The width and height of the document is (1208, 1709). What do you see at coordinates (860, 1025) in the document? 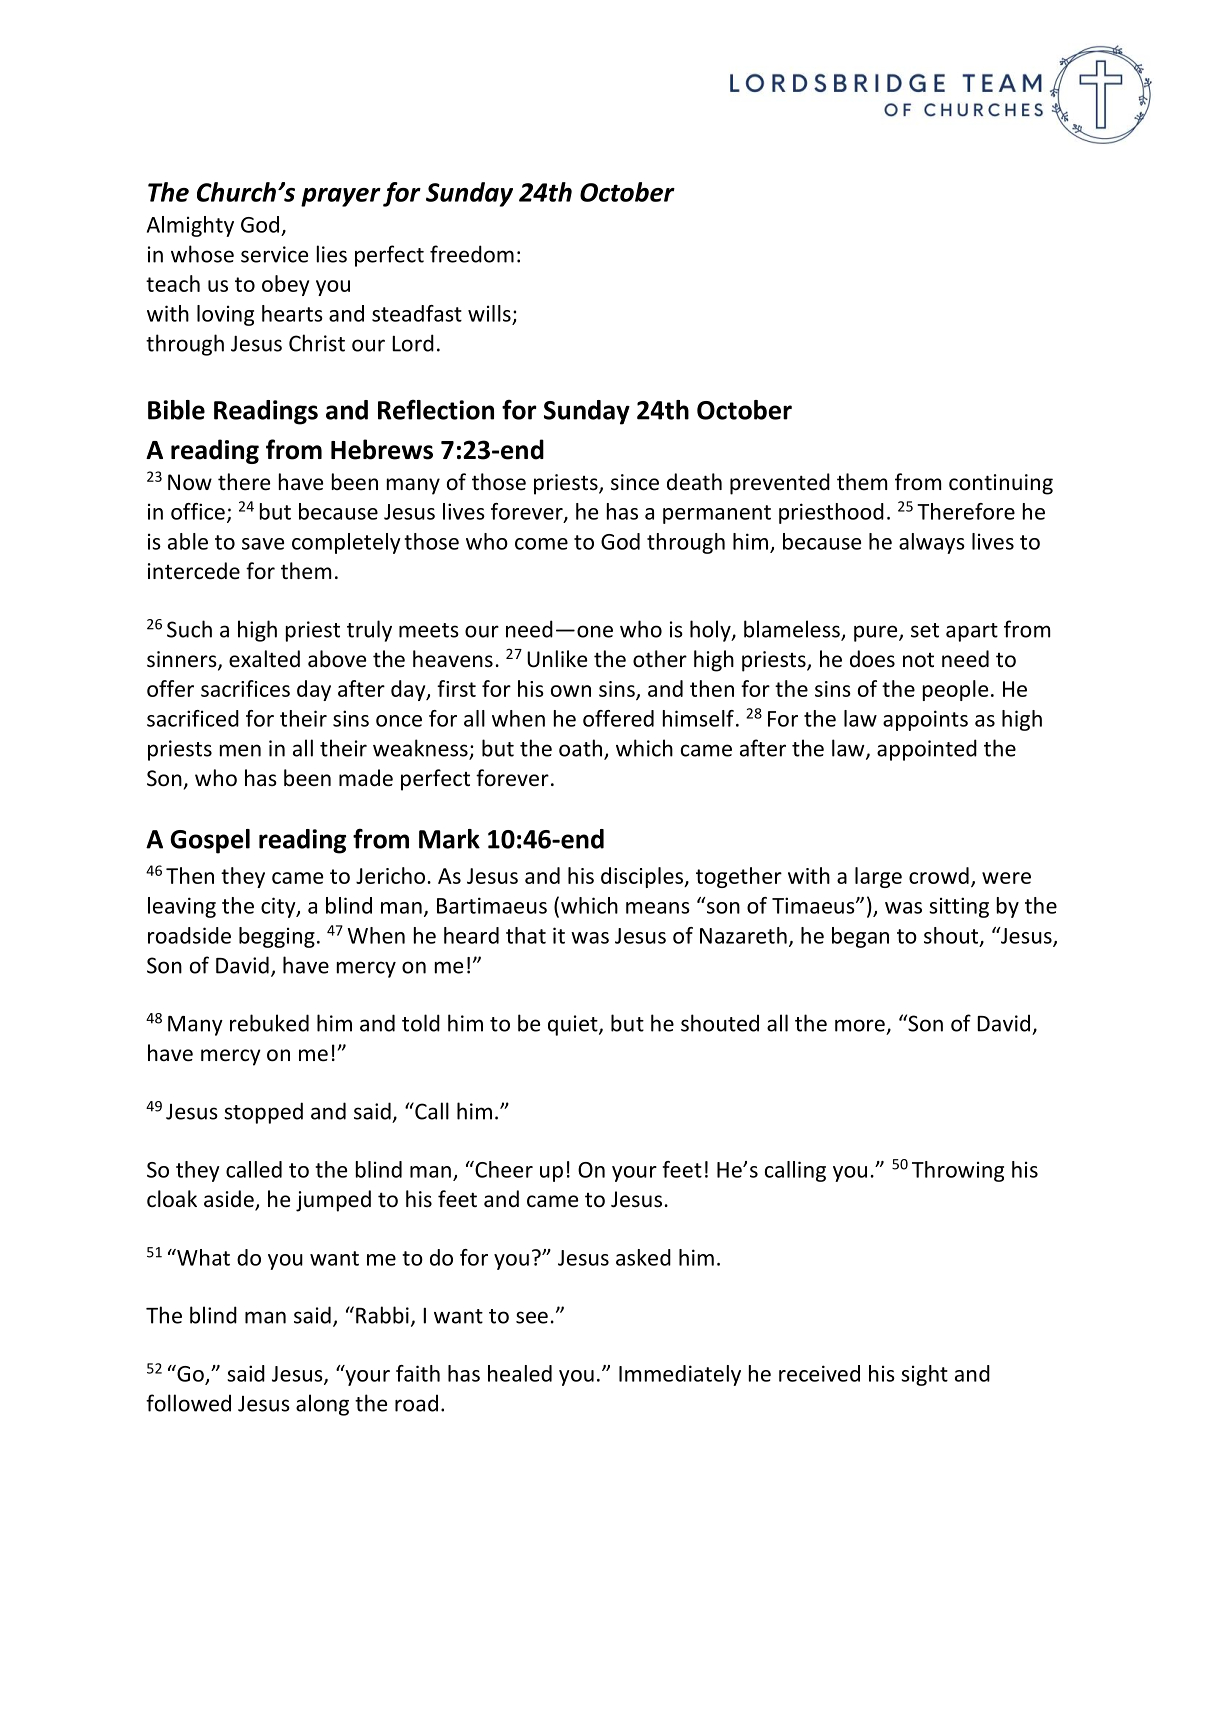
I see `more` at bounding box center [860, 1025].
